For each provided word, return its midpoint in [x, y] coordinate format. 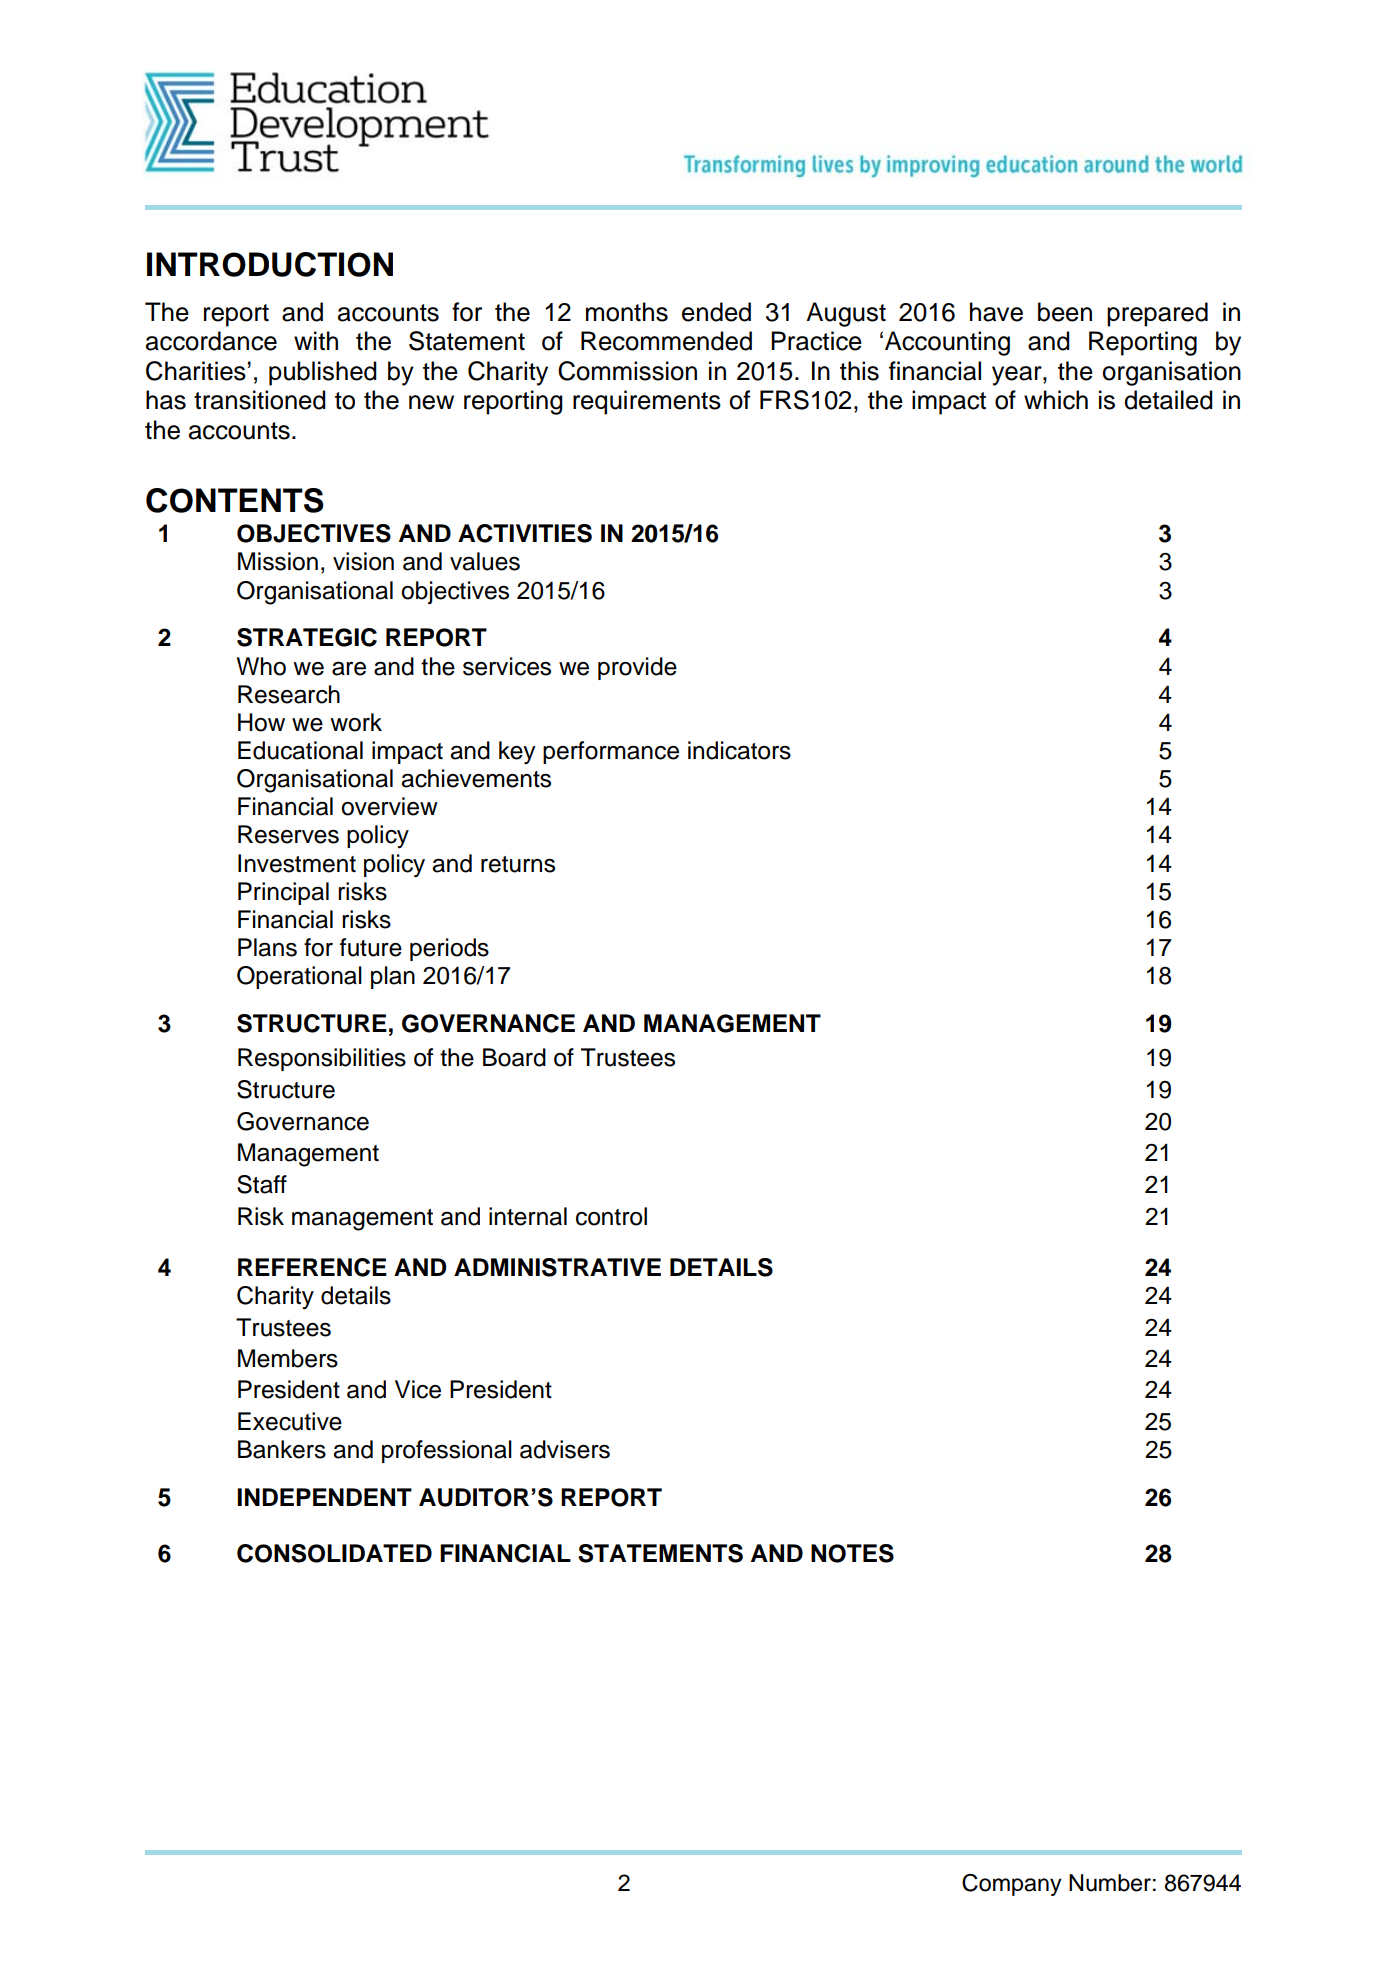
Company [1012, 1885]
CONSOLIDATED [334, 1553]
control [611, 1216]
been [1065, 312]
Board [514, 1057]
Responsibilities [322, 1059]
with [316, 341]
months [627, 312]
